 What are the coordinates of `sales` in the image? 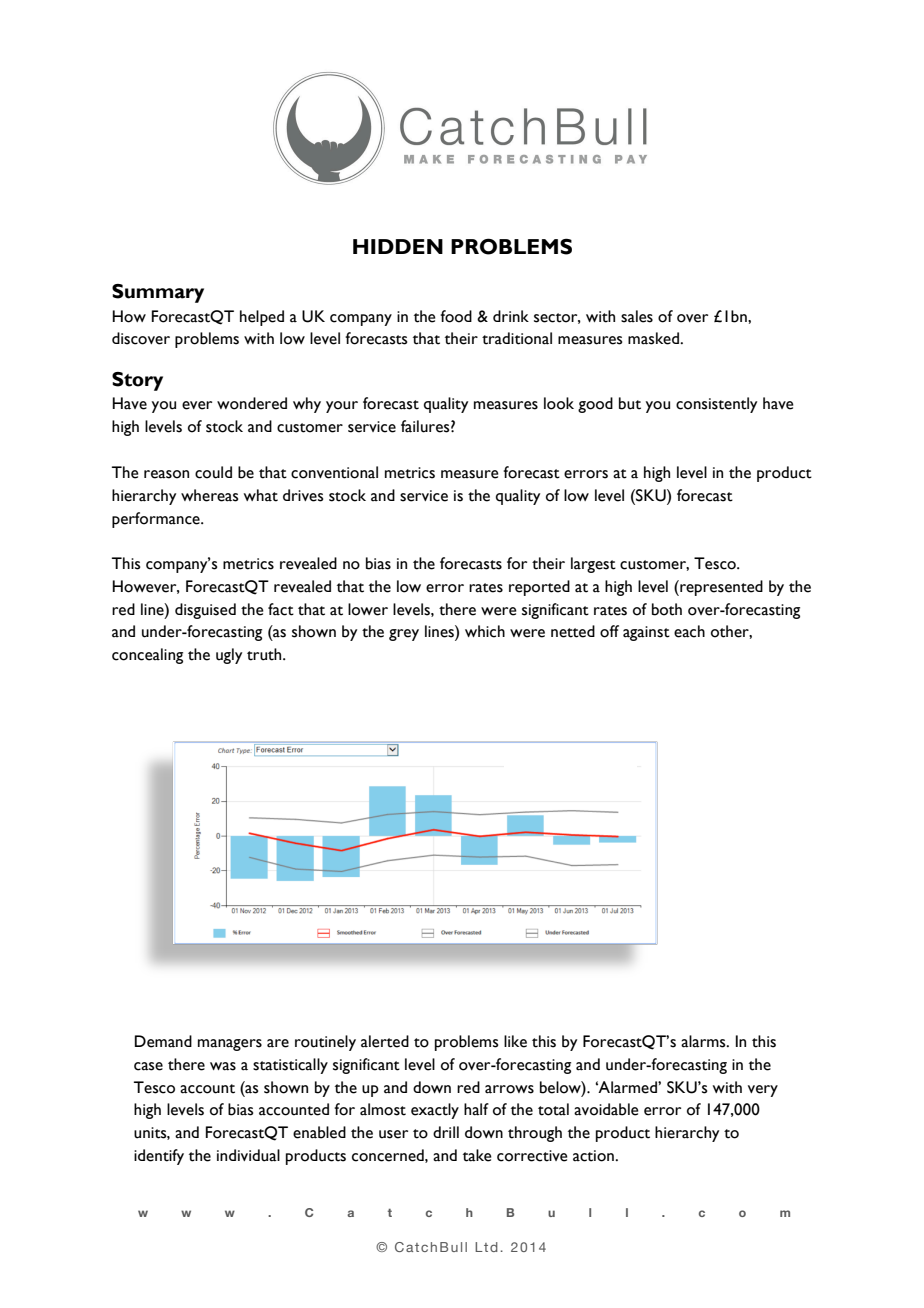 It's located at (637, 316).
